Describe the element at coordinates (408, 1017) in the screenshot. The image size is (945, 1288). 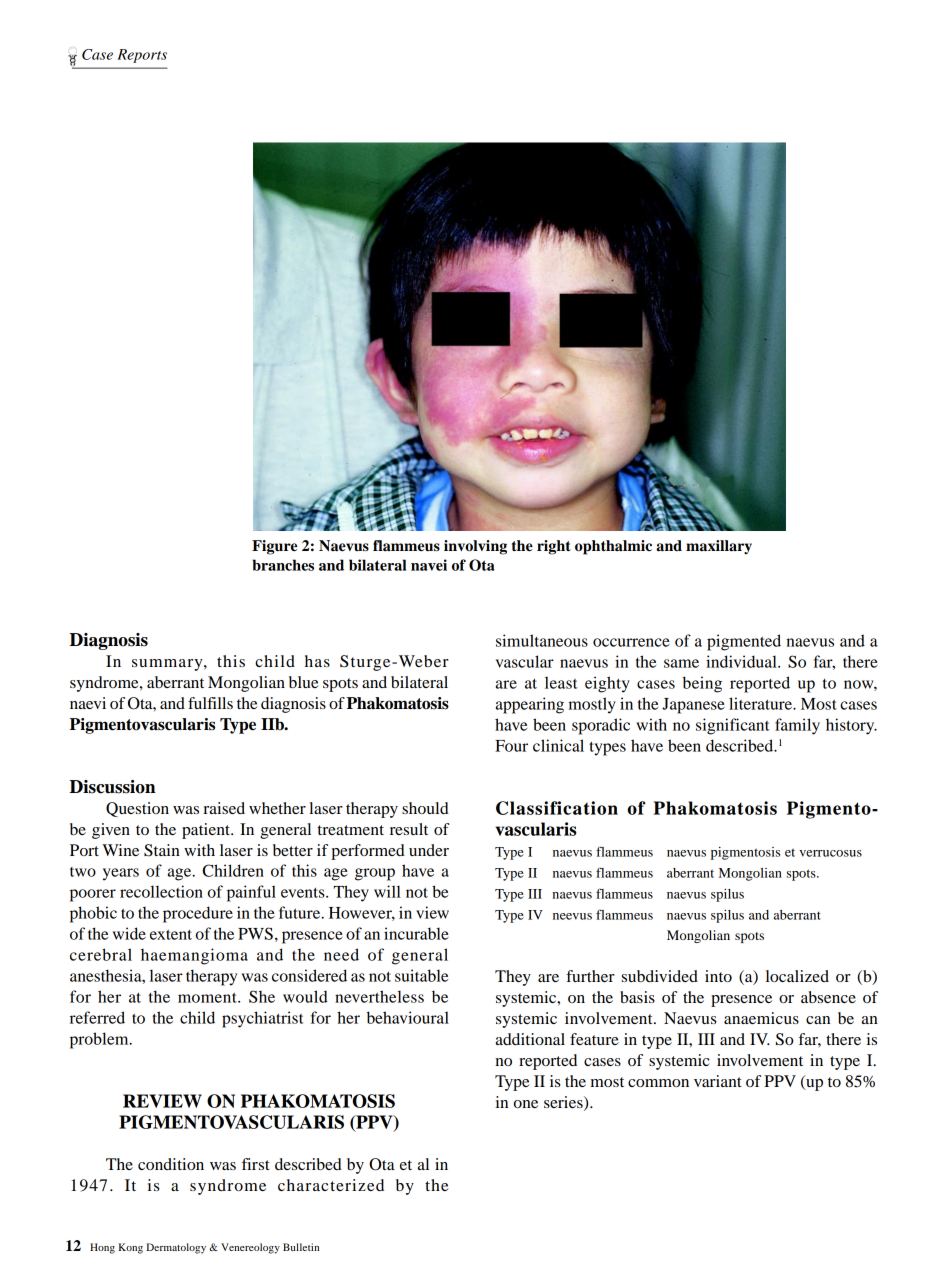
I see `behavioural` at that location.
